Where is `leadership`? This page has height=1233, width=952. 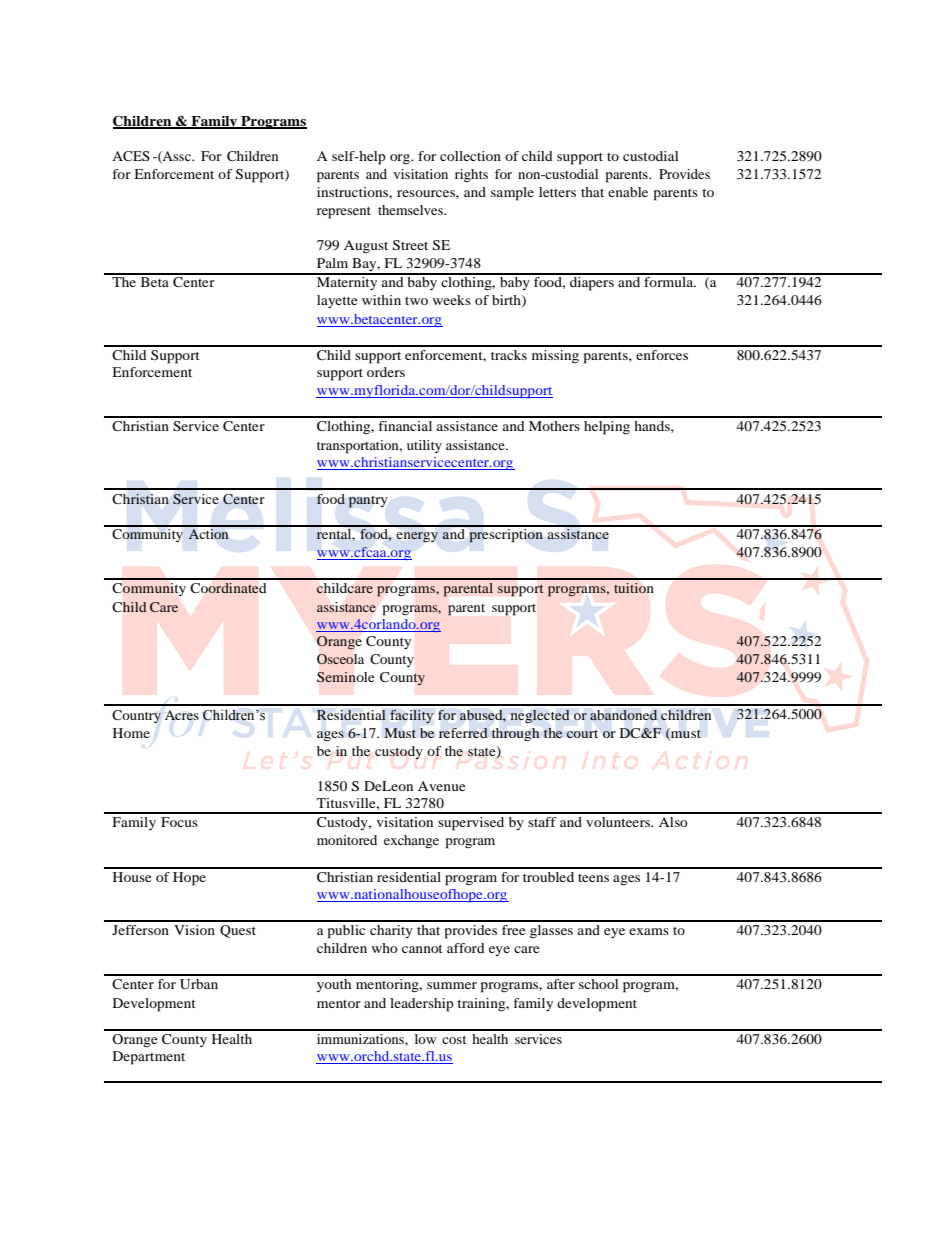
leadership is located at coordinates (422, 1005).
